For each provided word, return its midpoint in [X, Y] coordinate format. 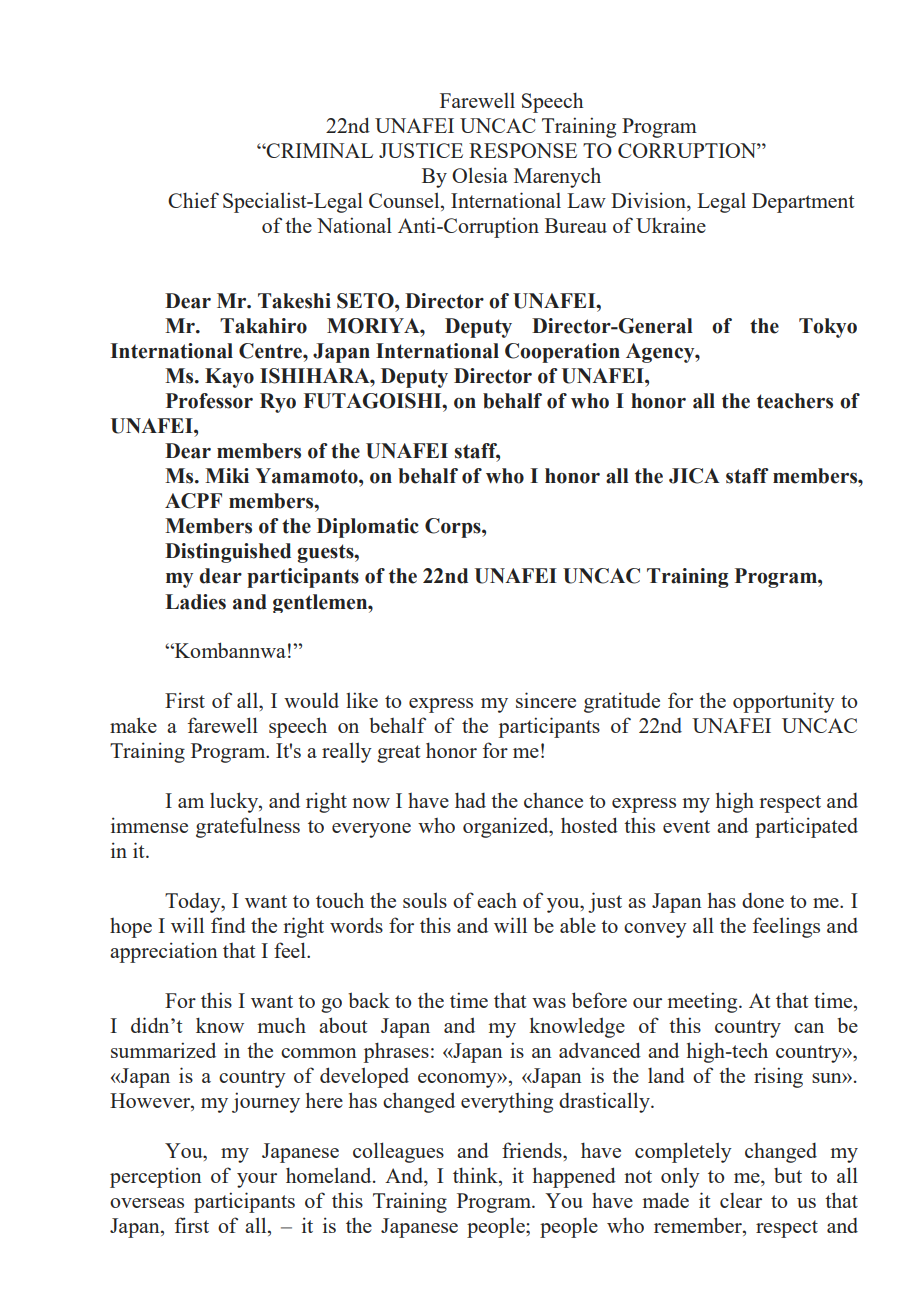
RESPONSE [523, 150]
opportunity [784, 702]
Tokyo [828, 328]
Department [803, 203]
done [763, 900]
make [133, 725]
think [476, 1176]
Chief [193, 200]
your [257, 1180]
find [228, 925]
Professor [209, 401]
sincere [546, 700]
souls [425, 900]
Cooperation [562, 353]
